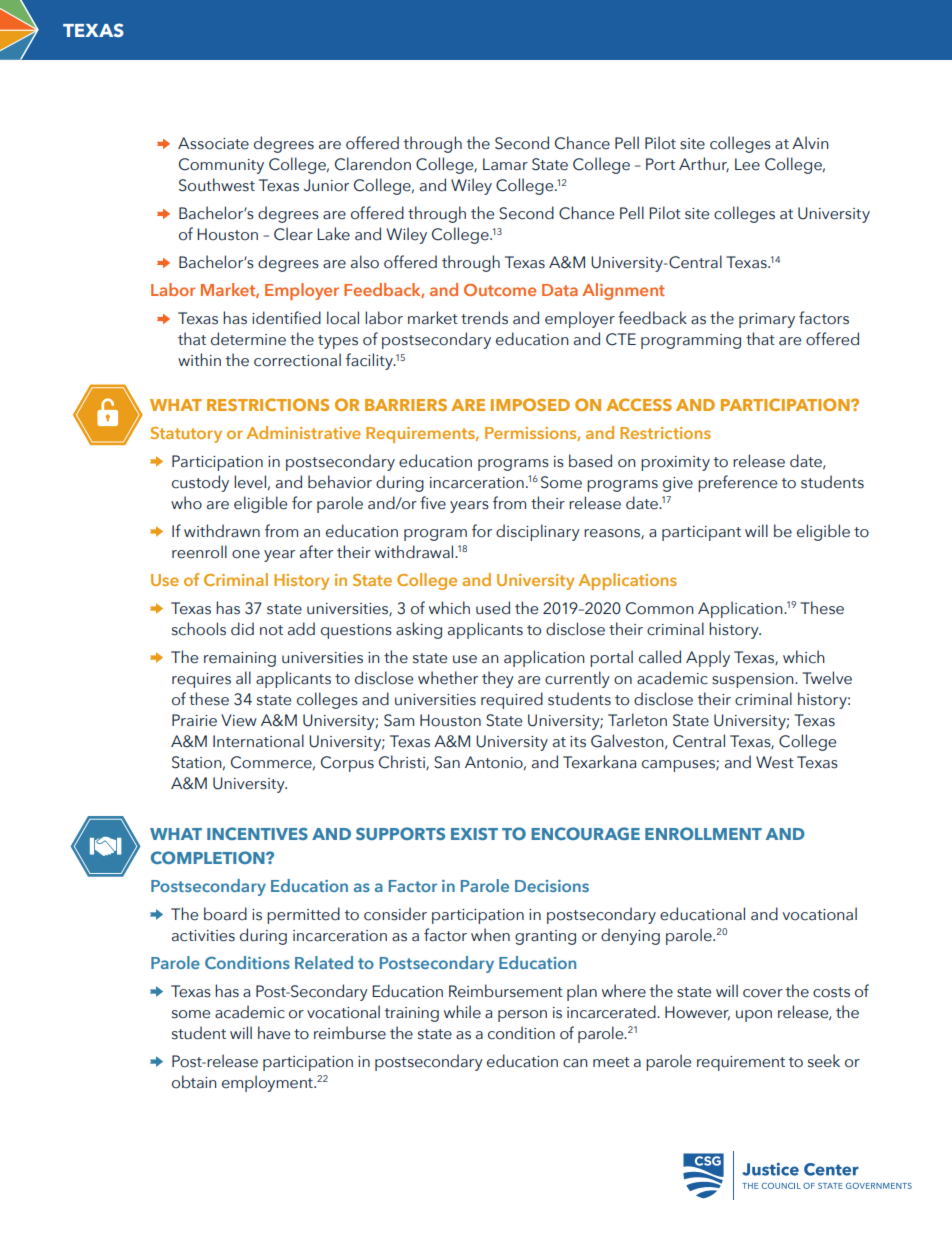  Describe the element at coordinates (505, 164) in the page. I see `Lamar` at that location.
